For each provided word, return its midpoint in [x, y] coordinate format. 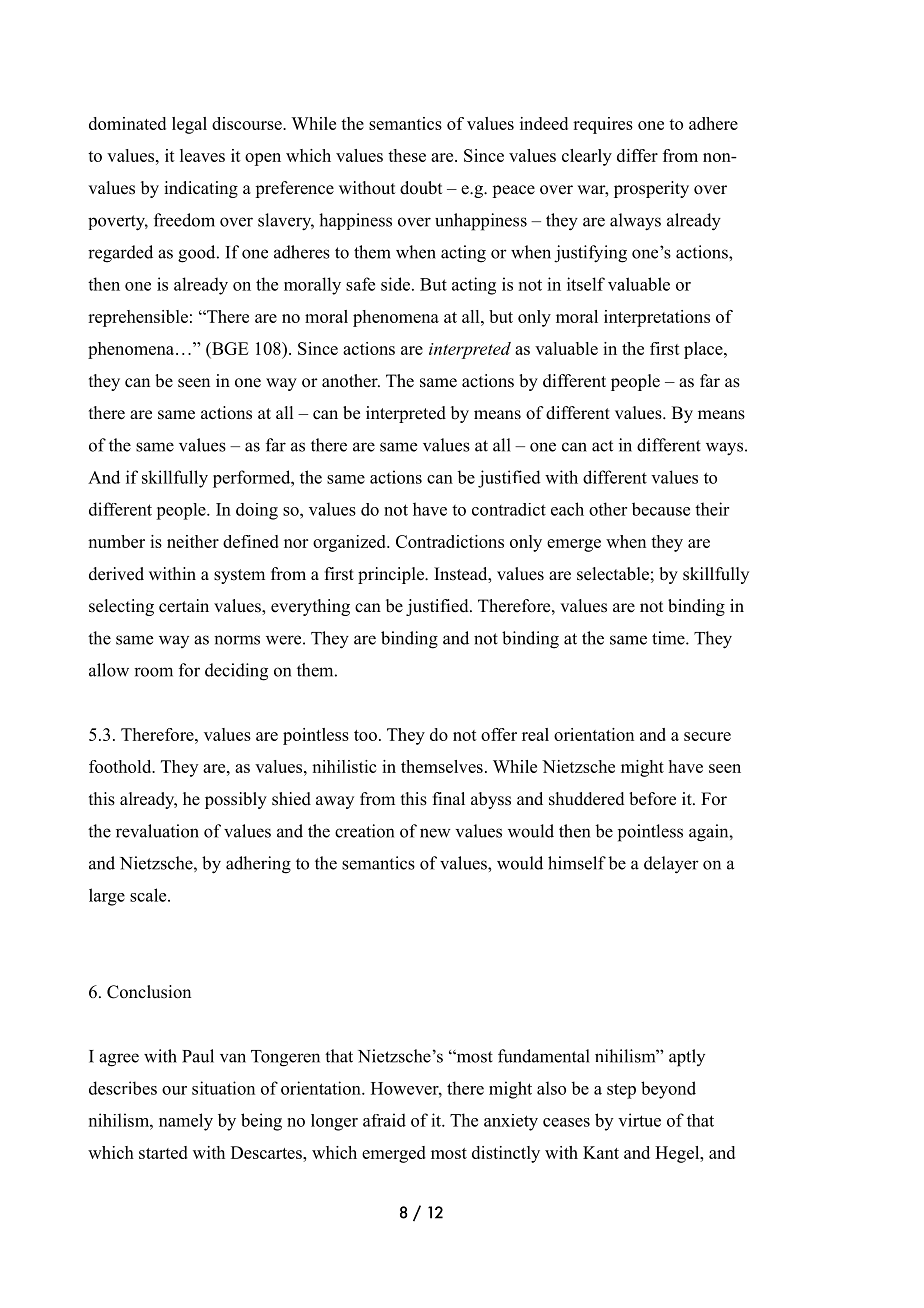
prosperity [651, 189]
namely [186, 1122]
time [669, 638]
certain [184, 606]
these [407, 155]
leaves [202, 155]
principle [392, 575]
